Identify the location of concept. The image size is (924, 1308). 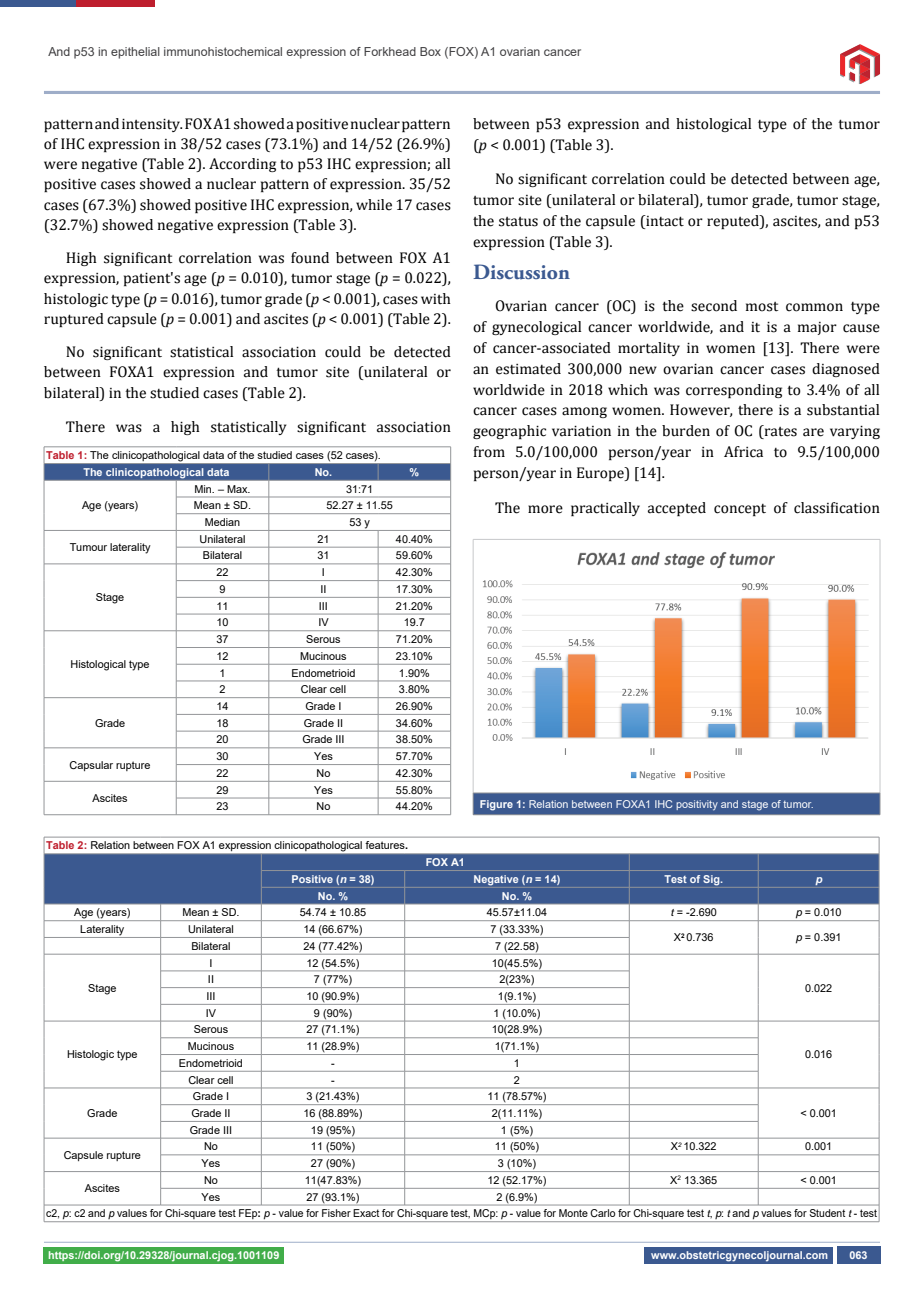
(740, 510).
